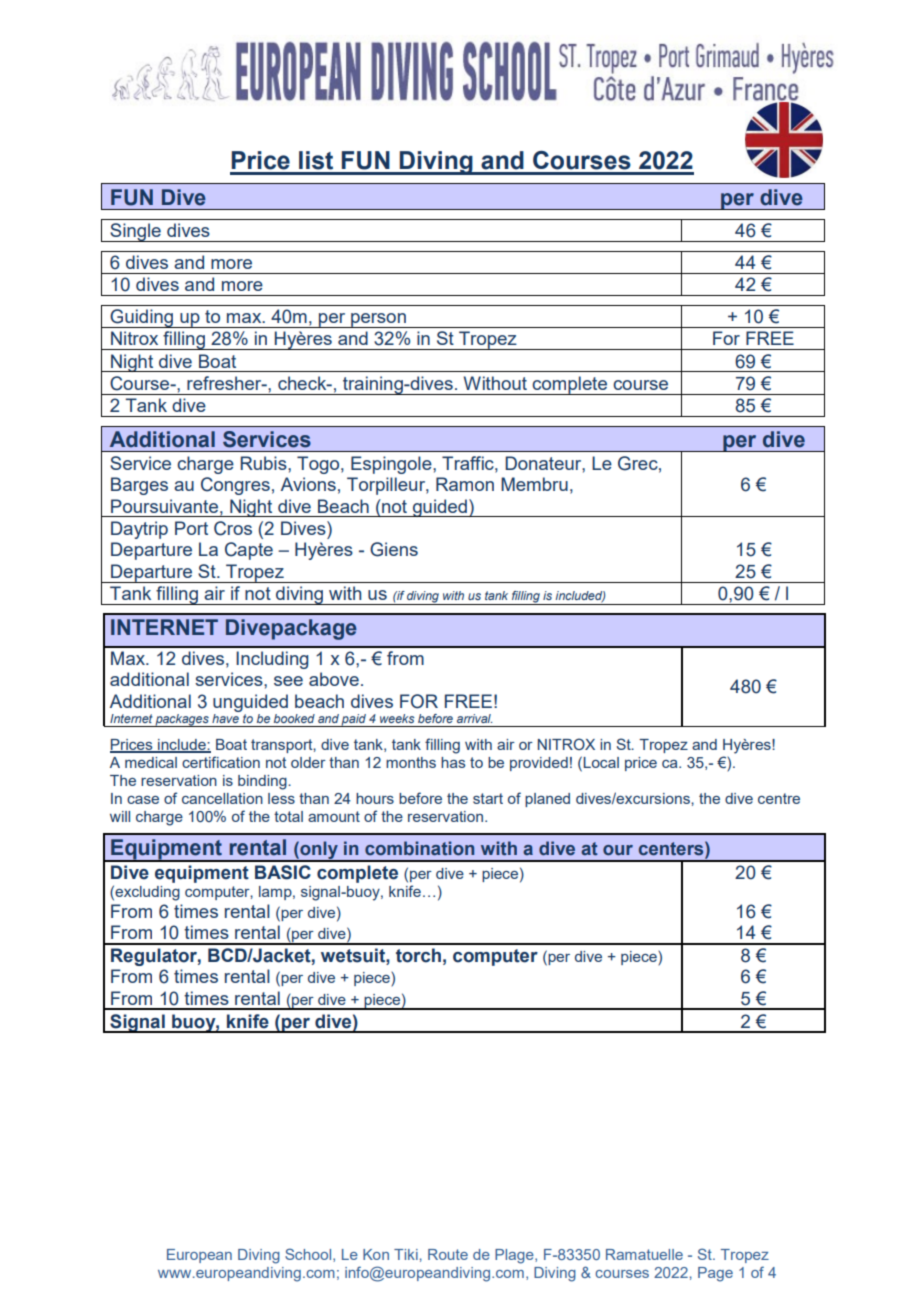 The width and height of the document is (924, 1308). Describe the element at coordinates (334, 679) in the document. I see `above` at that location.
